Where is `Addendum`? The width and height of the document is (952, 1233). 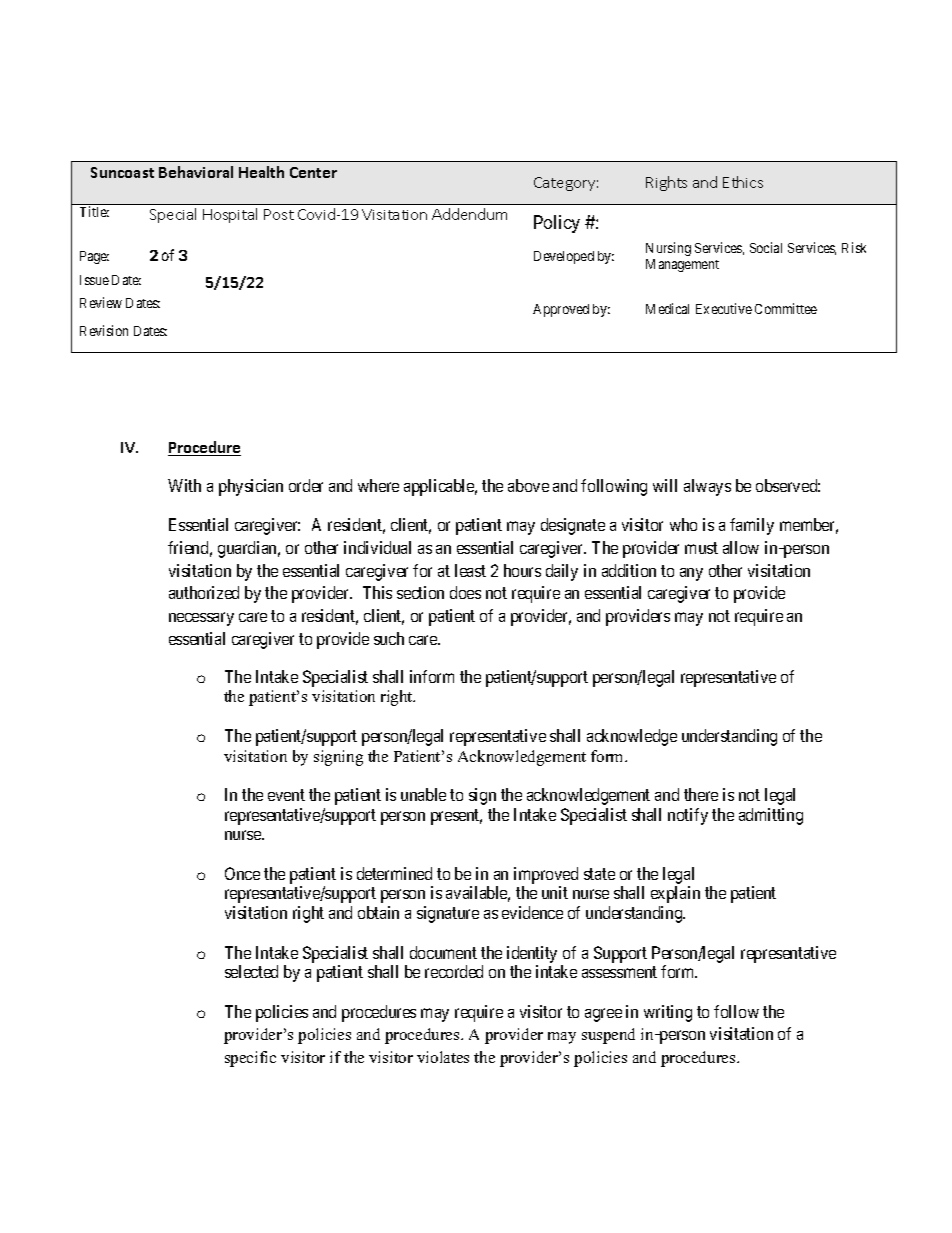
Addendum is located at coordinates (469, 214).
